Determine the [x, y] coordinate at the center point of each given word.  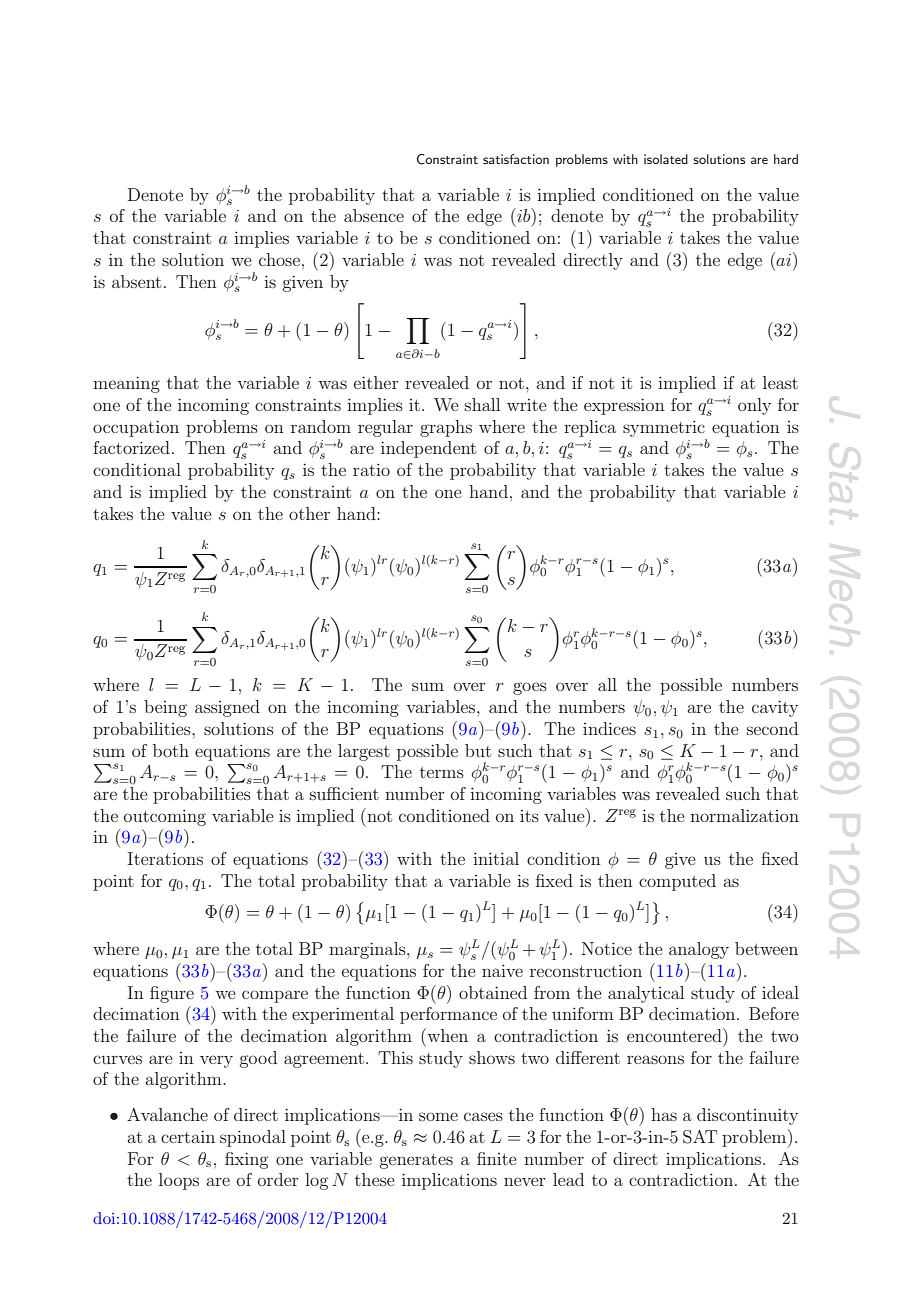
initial [496, 858]
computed [677, 882]
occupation [136, 428]
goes [530, 688]
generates [416, 1161]
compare [275, 996]
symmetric [664, 428]
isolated [666, 159]
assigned [227, 708]
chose [279, 259]
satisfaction [516, 159]
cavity [775, 708]
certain [188, 1136]
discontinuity [747, 1116]
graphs [446, 428]
